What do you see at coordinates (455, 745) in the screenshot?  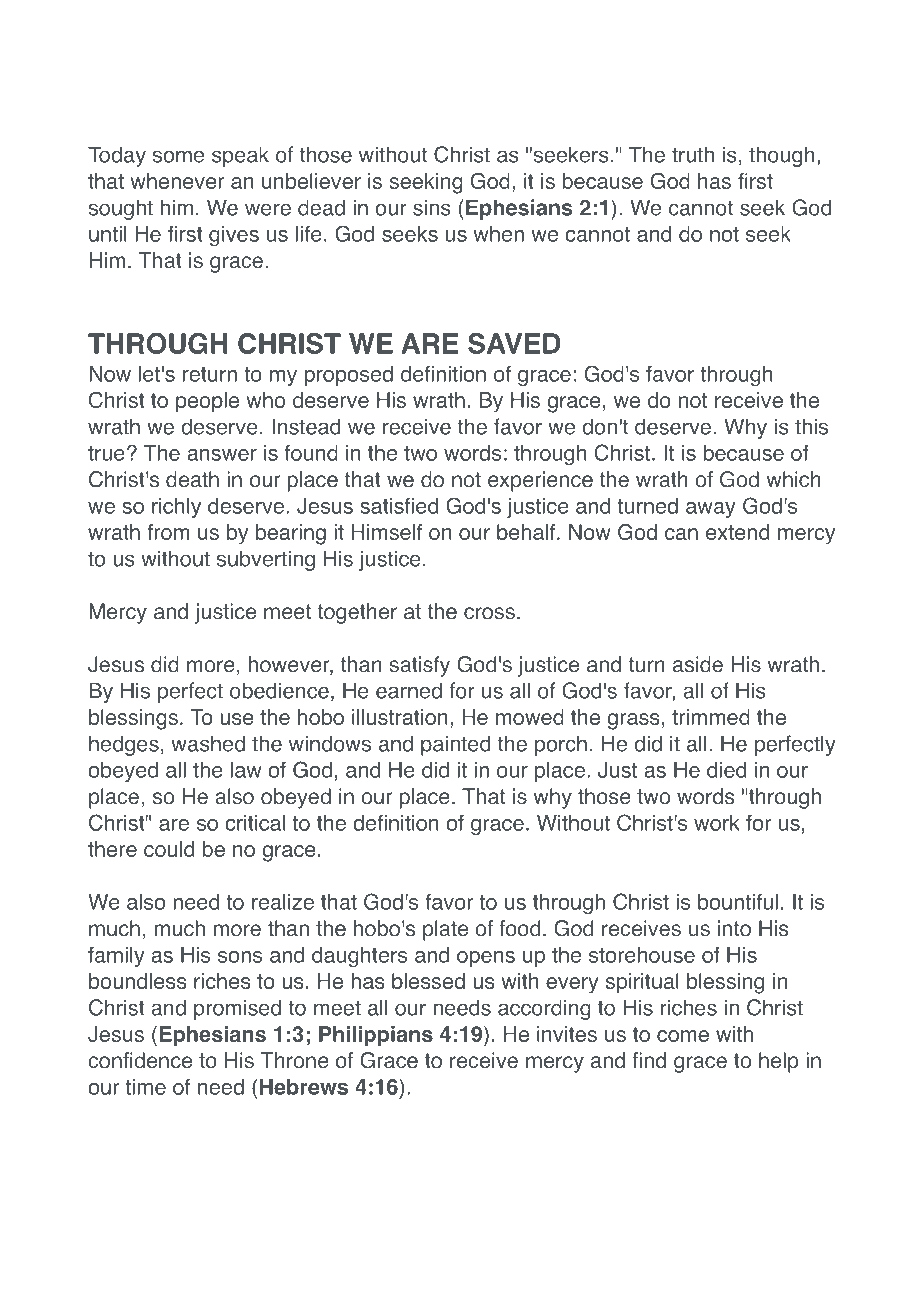 I see `painted` at bounding box center [455, 745].
